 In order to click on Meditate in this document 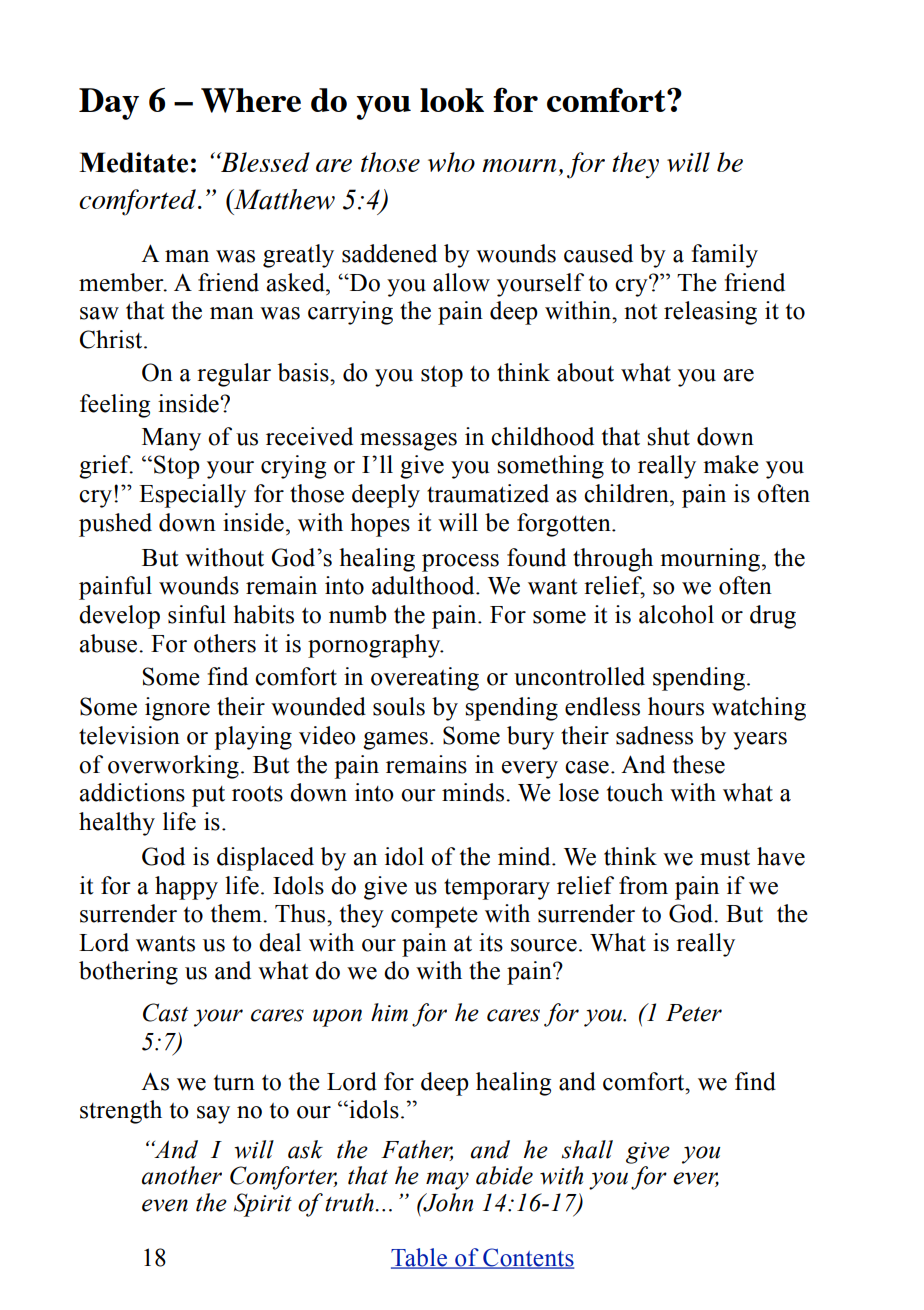, I will do `click(133, 162)`.
